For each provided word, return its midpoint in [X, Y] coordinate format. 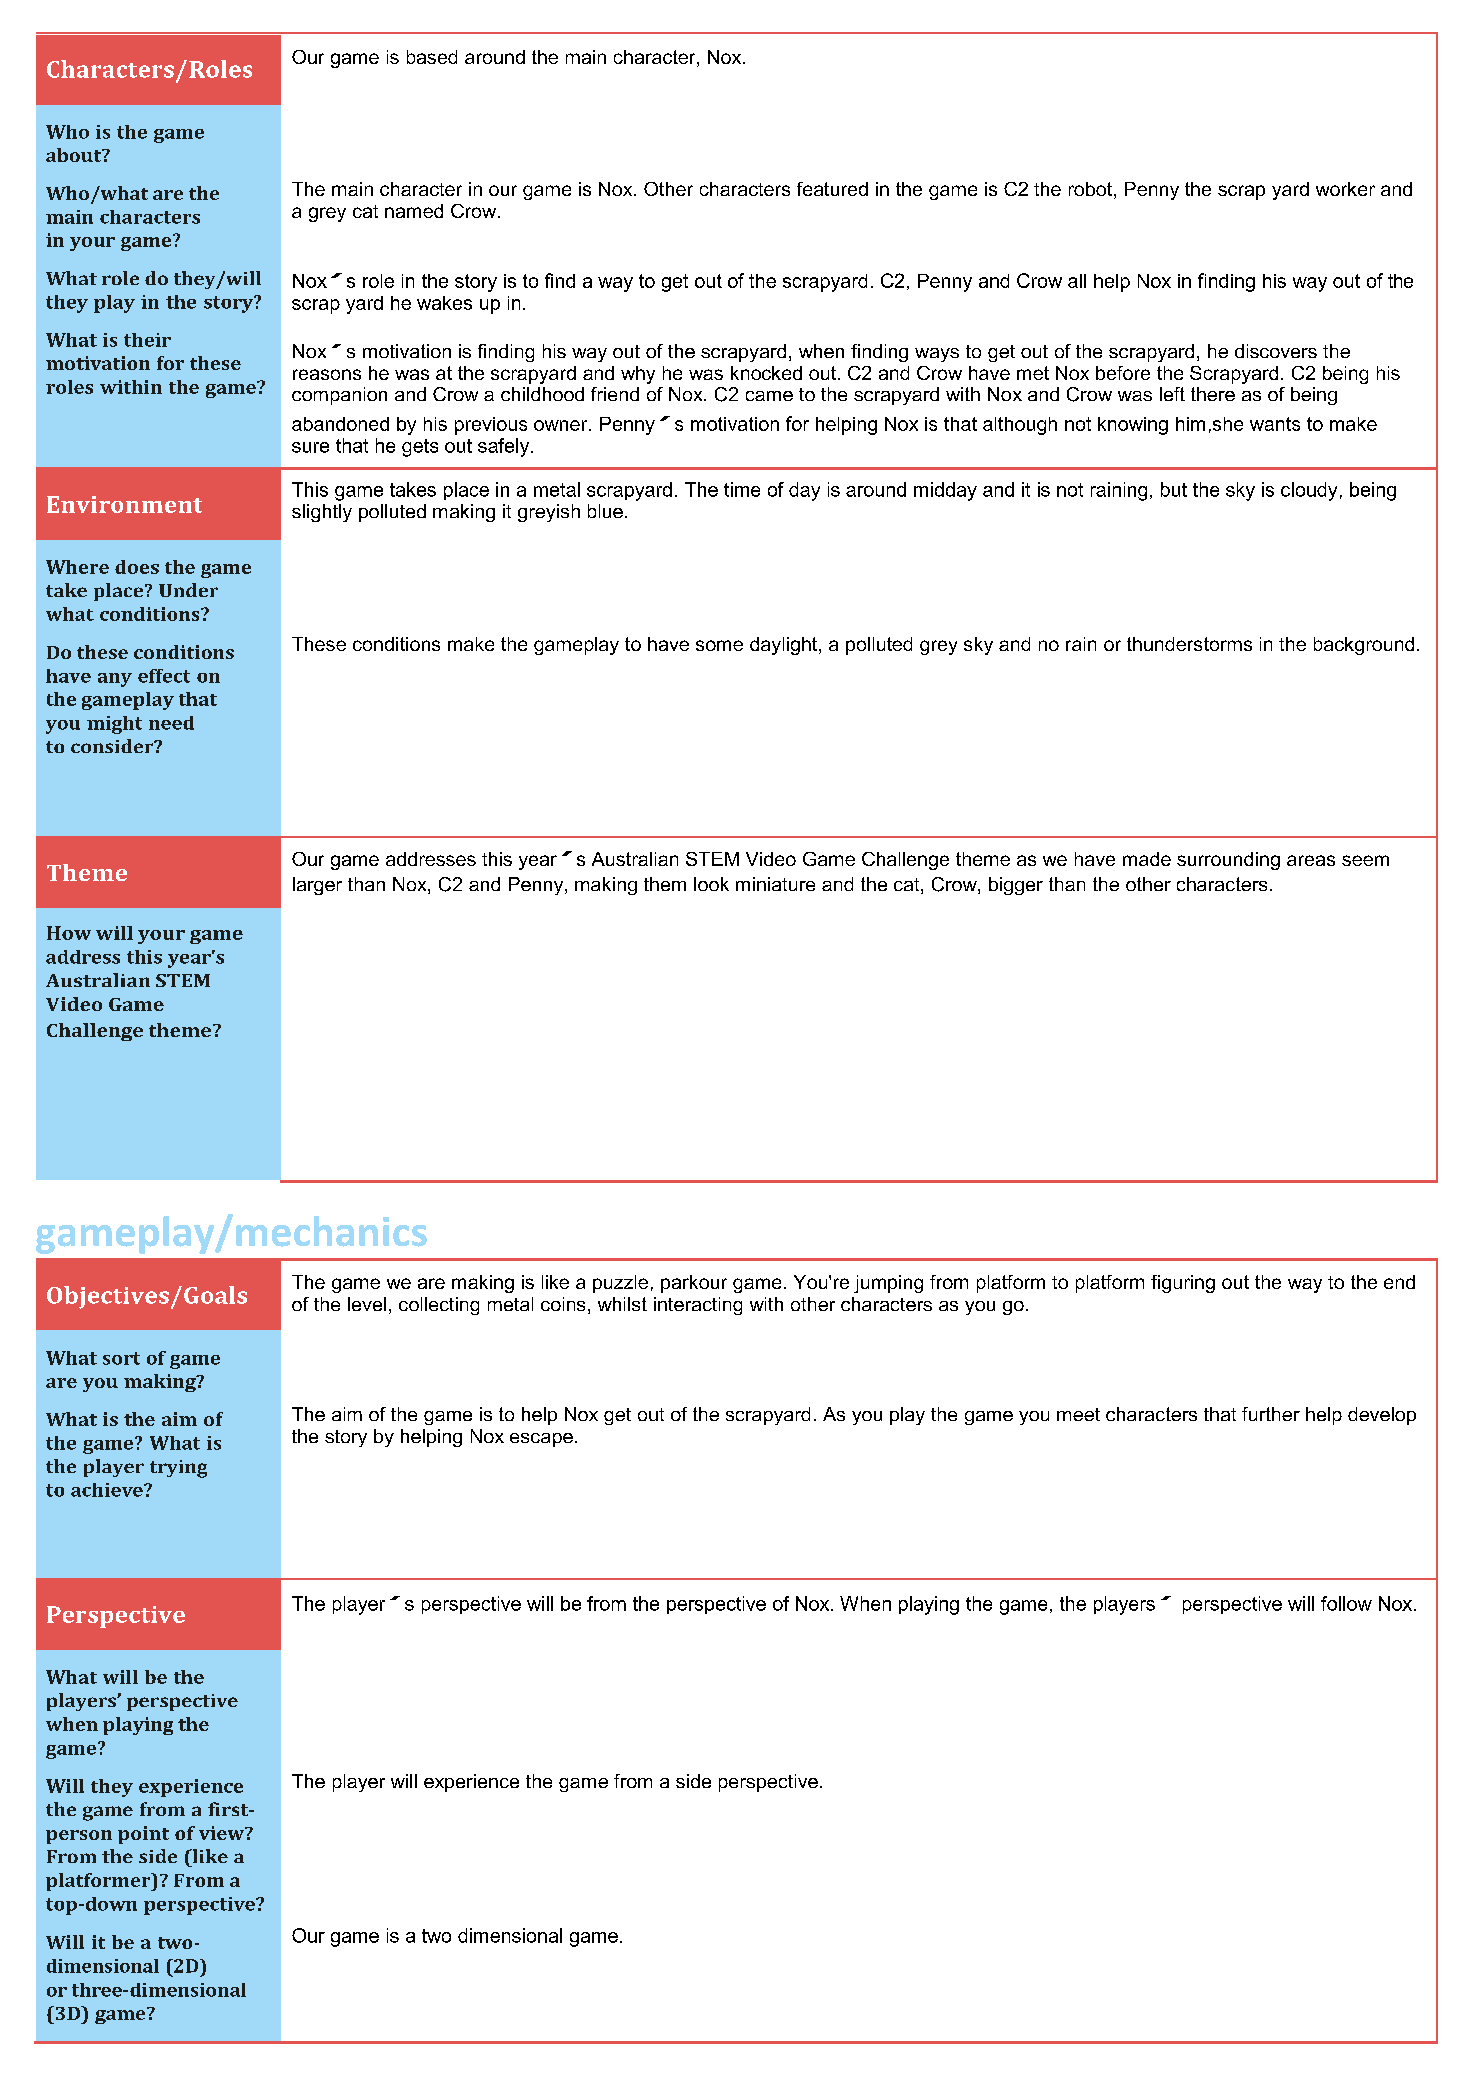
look [711, 884]
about [75, 155]
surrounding [1228, 861]
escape [541, 1440]
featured [832, 189]
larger [317, 886]
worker [1345, 189]
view [222, 1833]
